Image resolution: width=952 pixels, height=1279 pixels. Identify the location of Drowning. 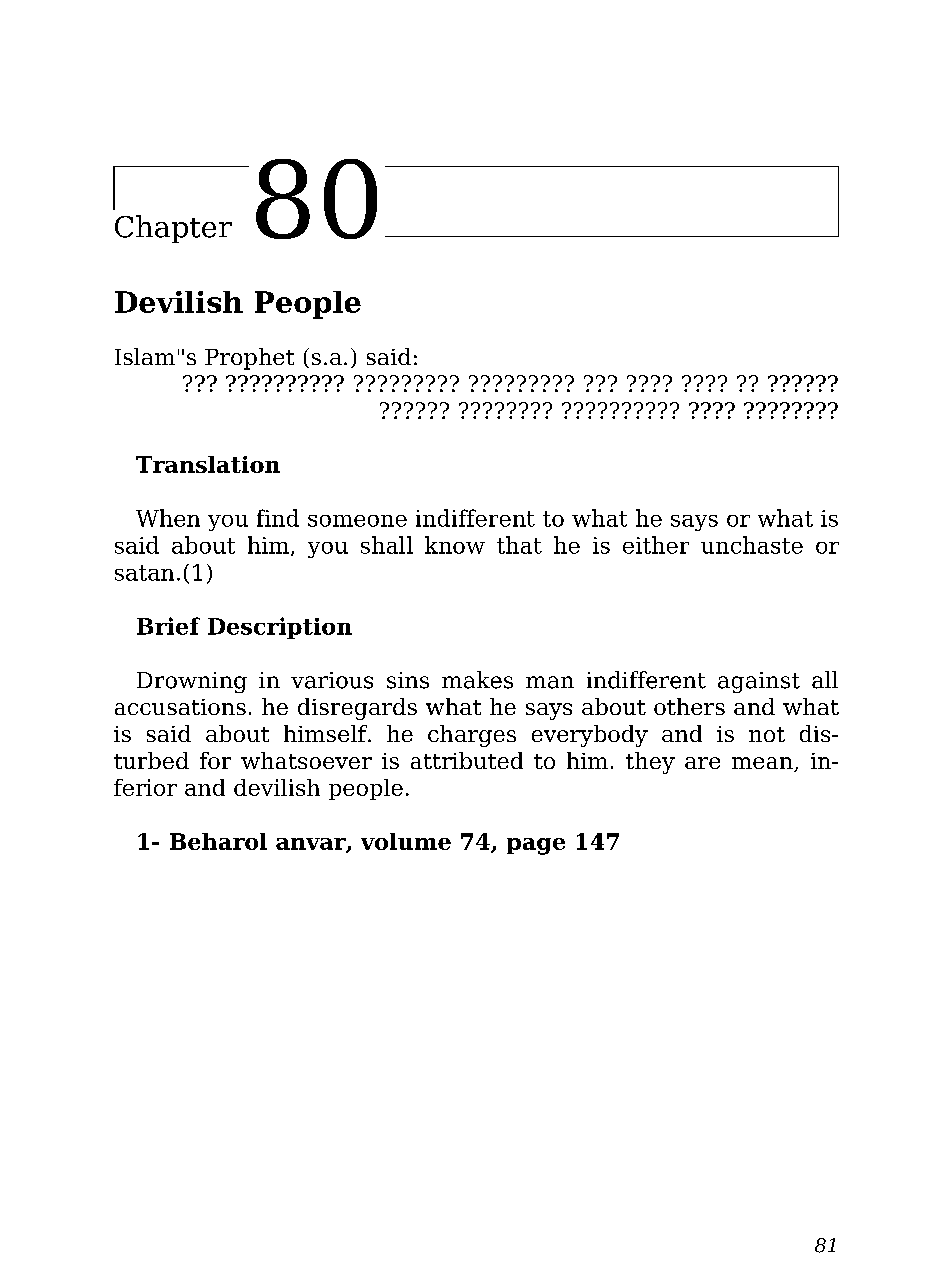
(192, 682).
